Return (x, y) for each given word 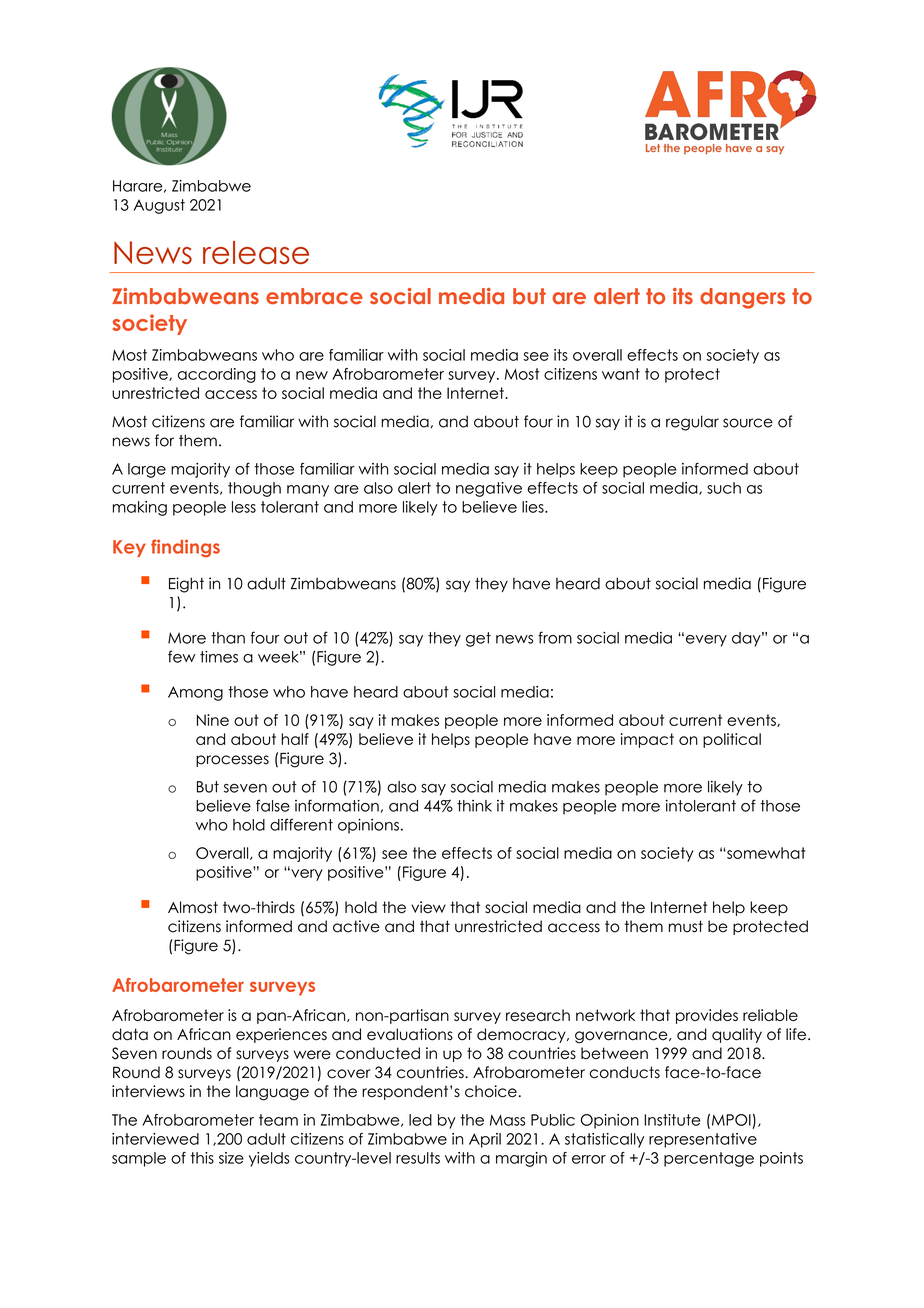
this (202, 1158)
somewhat (765, 853)
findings (185, 548)
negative (489, 489)
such (724, 488)
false (273, 805)
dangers (742, 298)
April (485, 1140)
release (256, 252)
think (474, 806)
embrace (314, 296)
